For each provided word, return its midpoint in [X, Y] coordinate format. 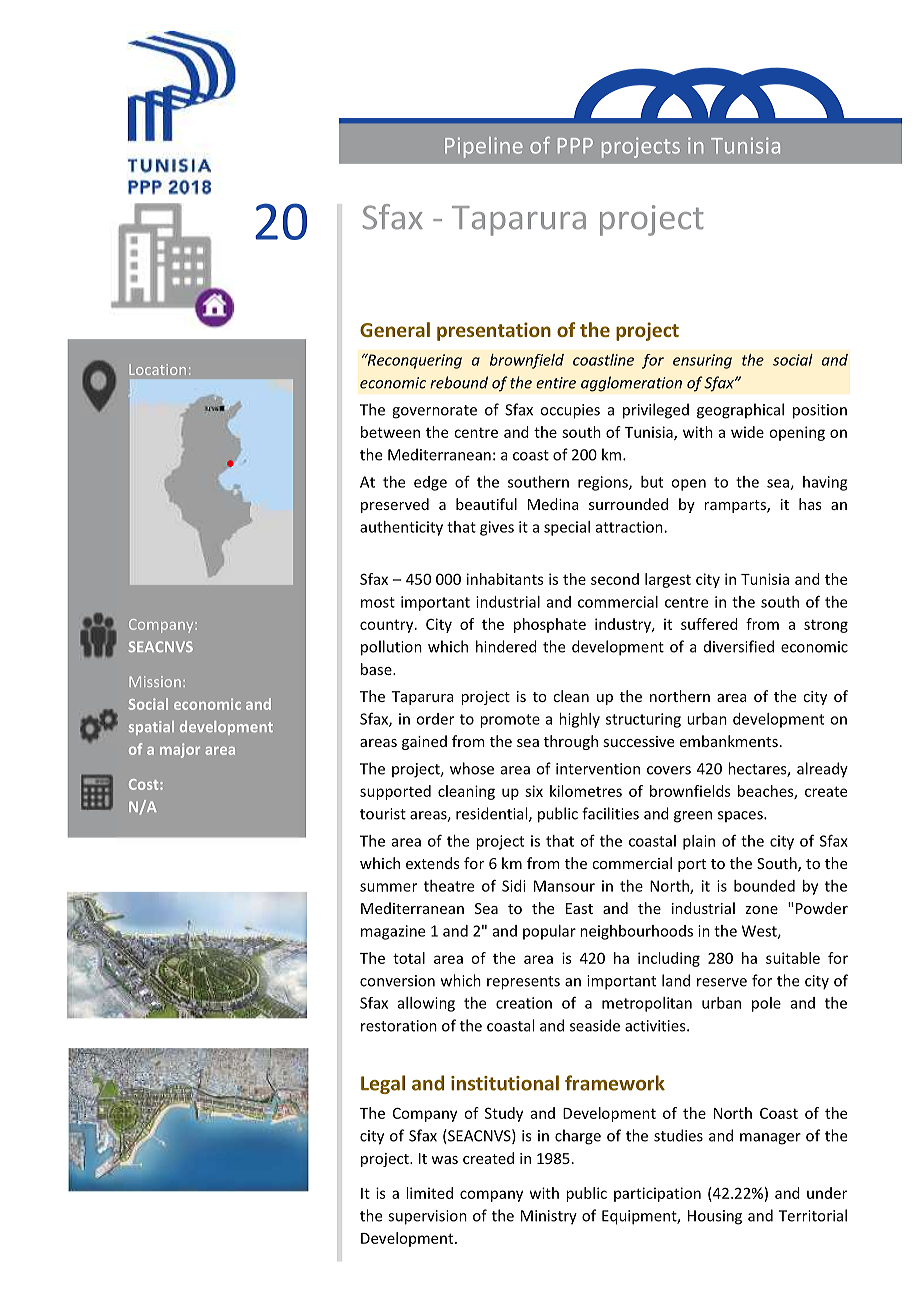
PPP [575, 146]
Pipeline [484, 147]
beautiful [486, 504]
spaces [741, 816]
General [395, 329]
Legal [383, 1084]
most [378, 602]
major [180, 750]
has [810, 504]
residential [493, 814]
